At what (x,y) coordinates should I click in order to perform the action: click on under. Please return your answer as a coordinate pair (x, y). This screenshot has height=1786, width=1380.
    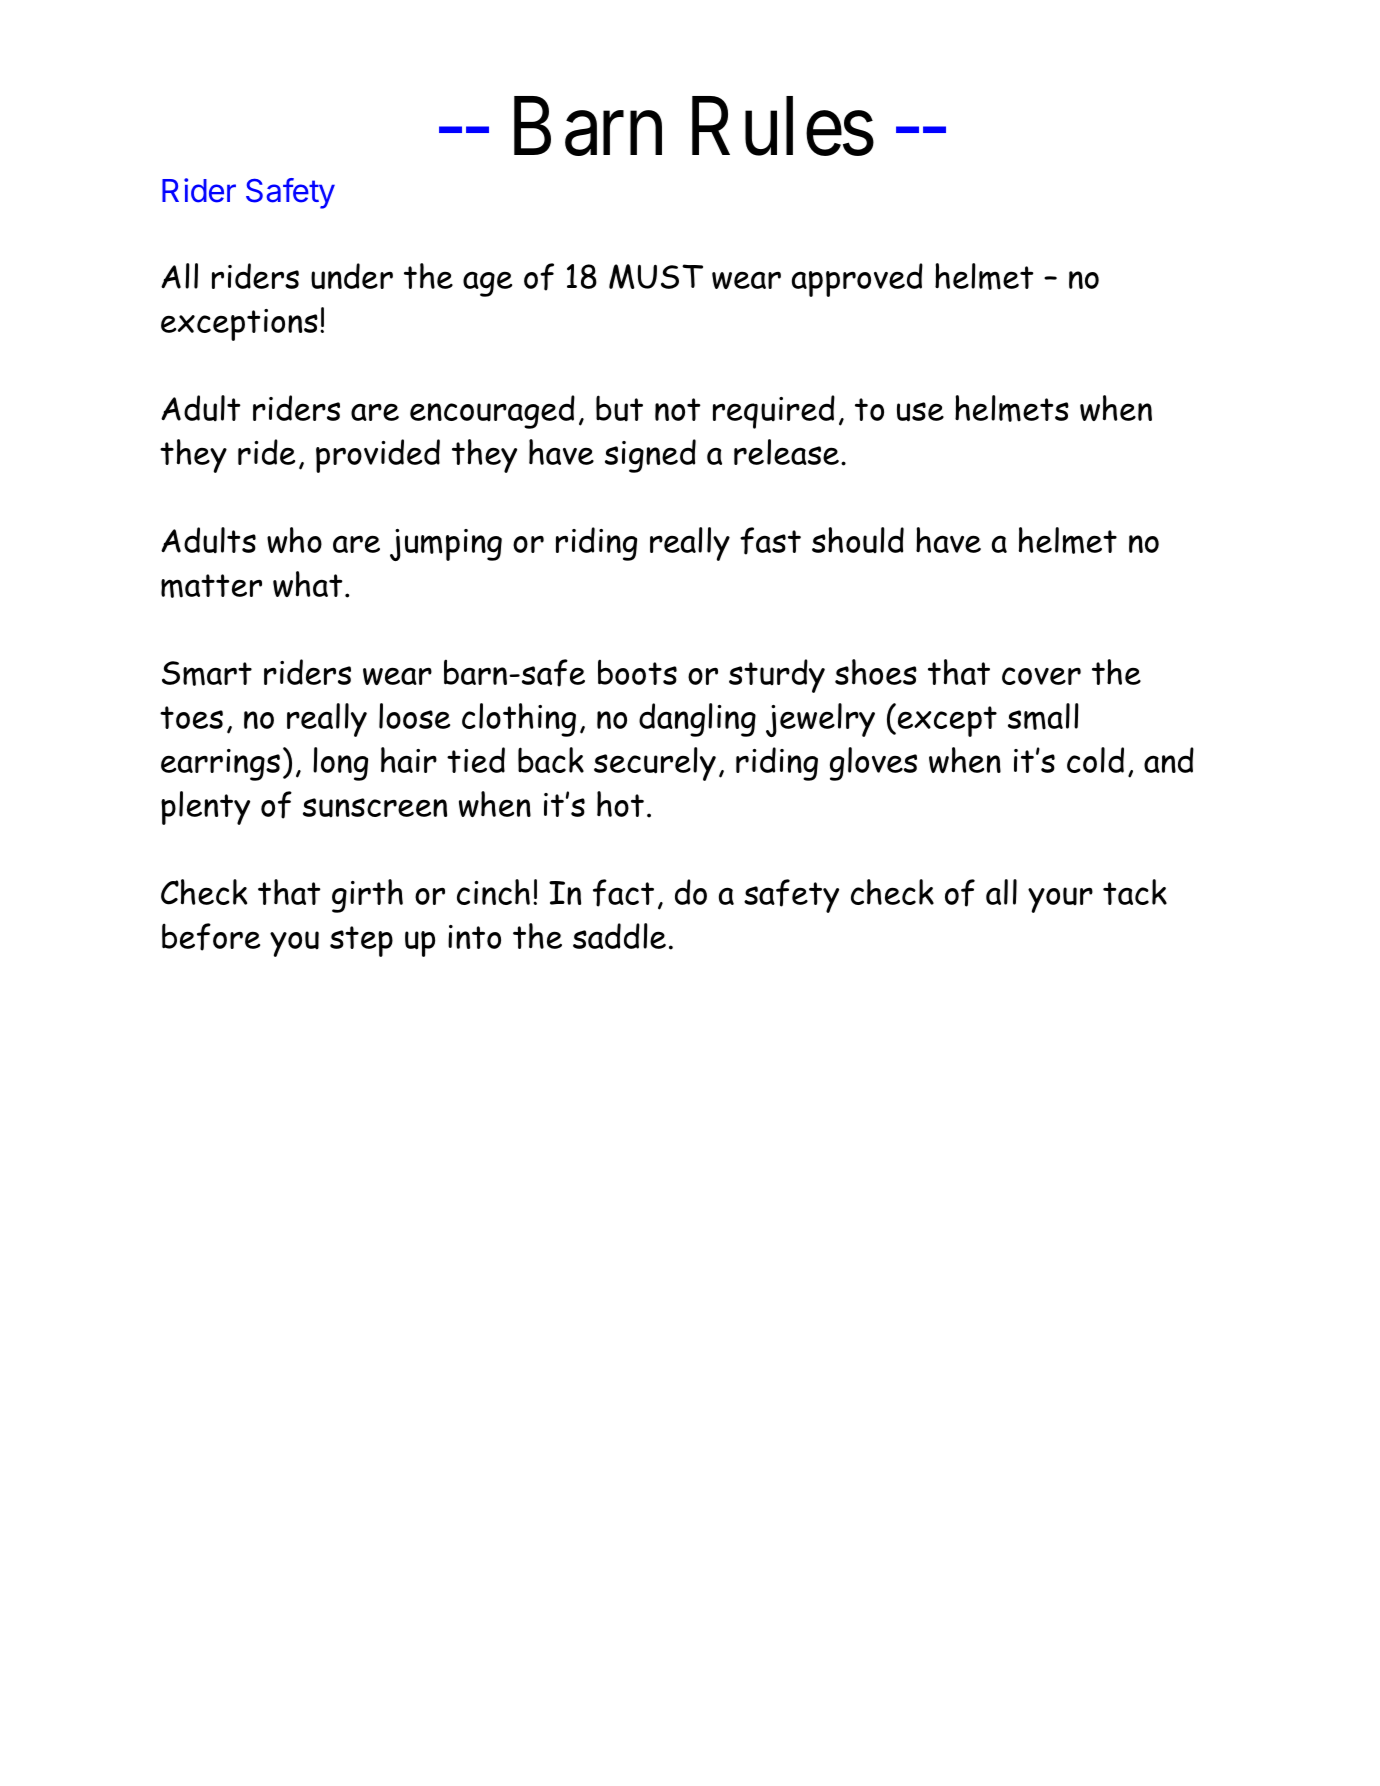
    Looking at the image, I should click on (352, 276).
